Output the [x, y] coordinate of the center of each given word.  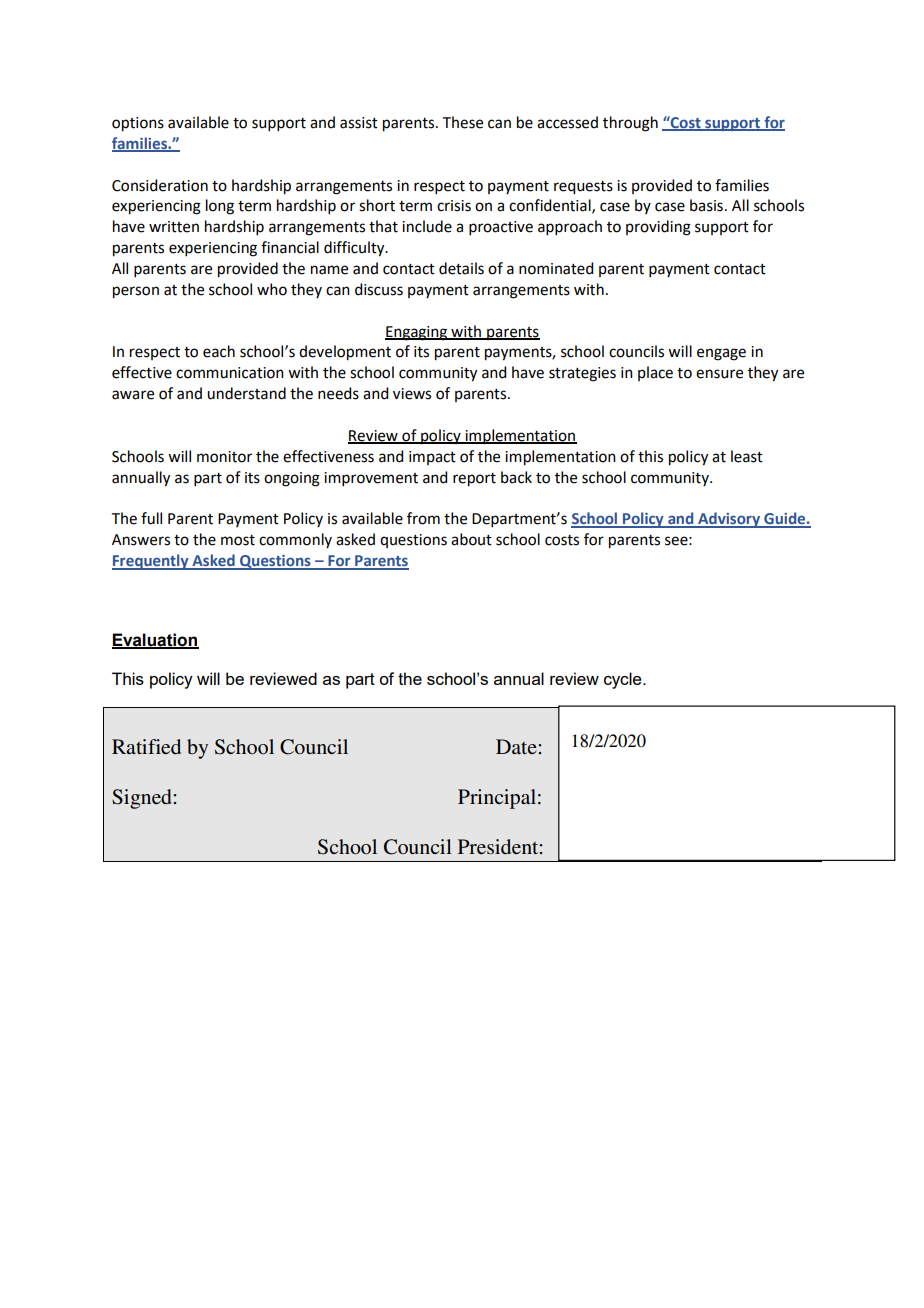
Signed [143, 799]
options [138, 124]
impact [432, 458]
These [463, 122]
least [747, 456]
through [630, 124]
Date [517, 746]
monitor [224, 457]
